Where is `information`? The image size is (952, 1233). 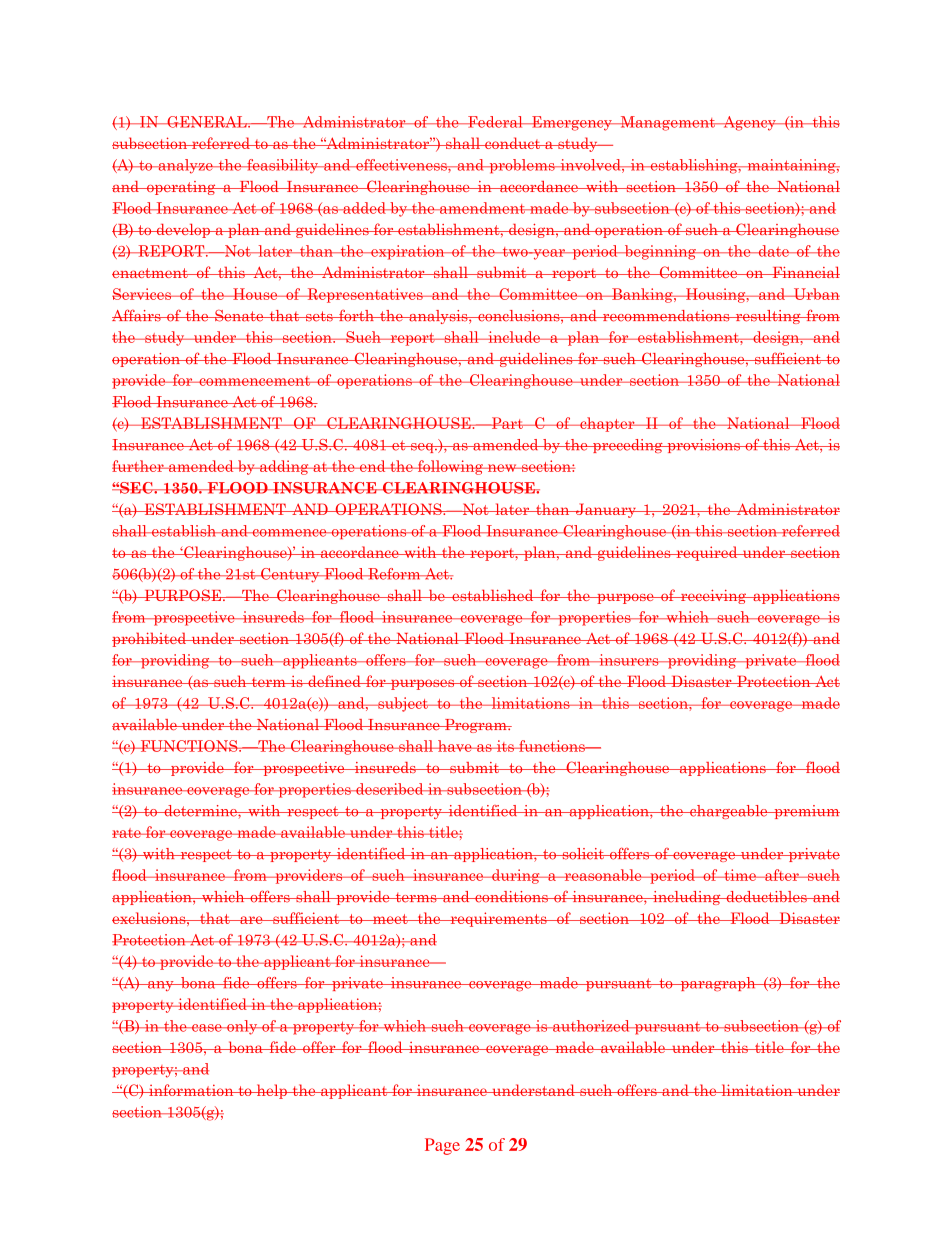 information is located at coordinates (191, 1090).
